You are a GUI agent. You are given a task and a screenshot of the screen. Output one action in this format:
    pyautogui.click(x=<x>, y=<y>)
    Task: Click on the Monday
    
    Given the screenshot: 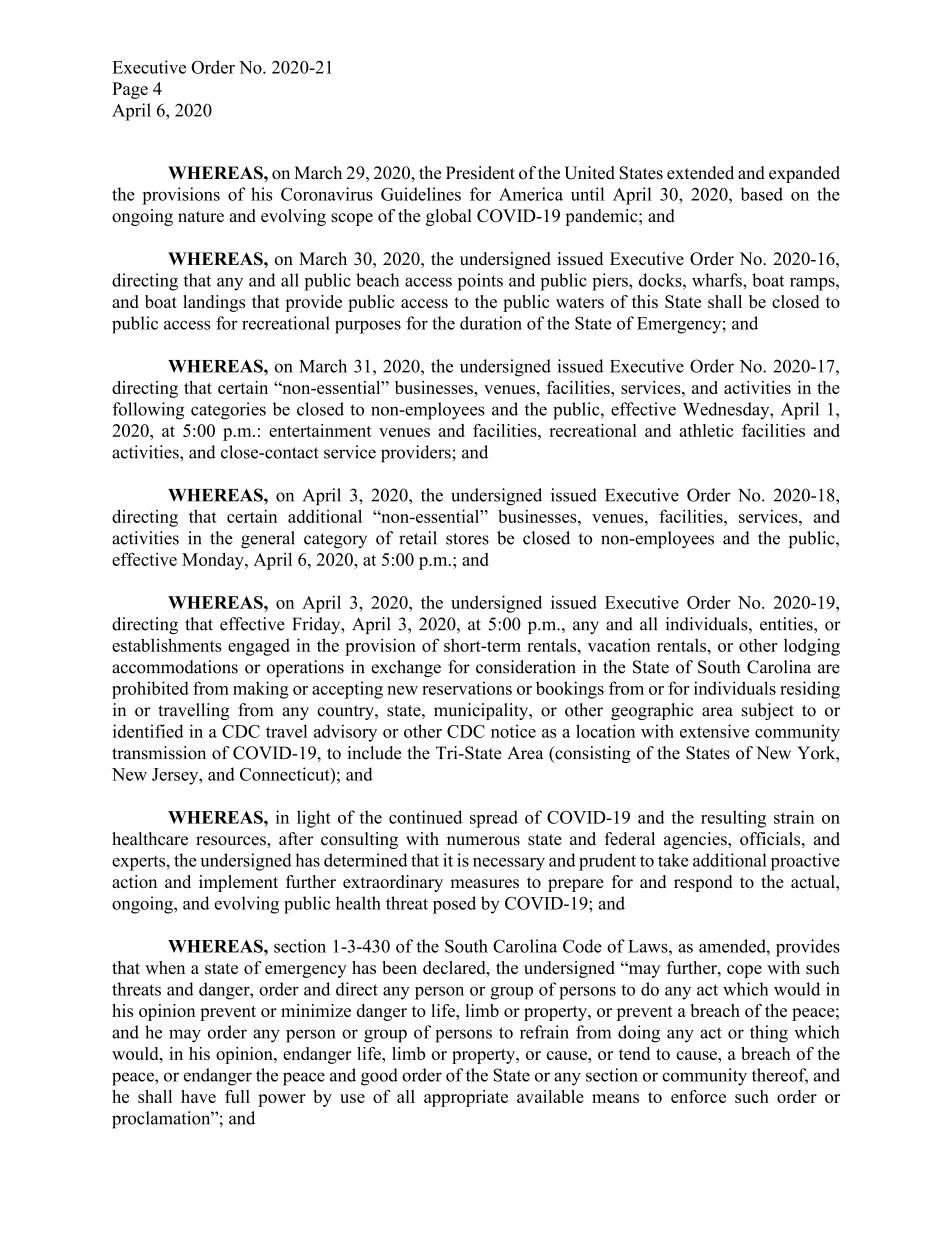 What is the action you would take?
    pyautogui.click(x=214, y=561)
